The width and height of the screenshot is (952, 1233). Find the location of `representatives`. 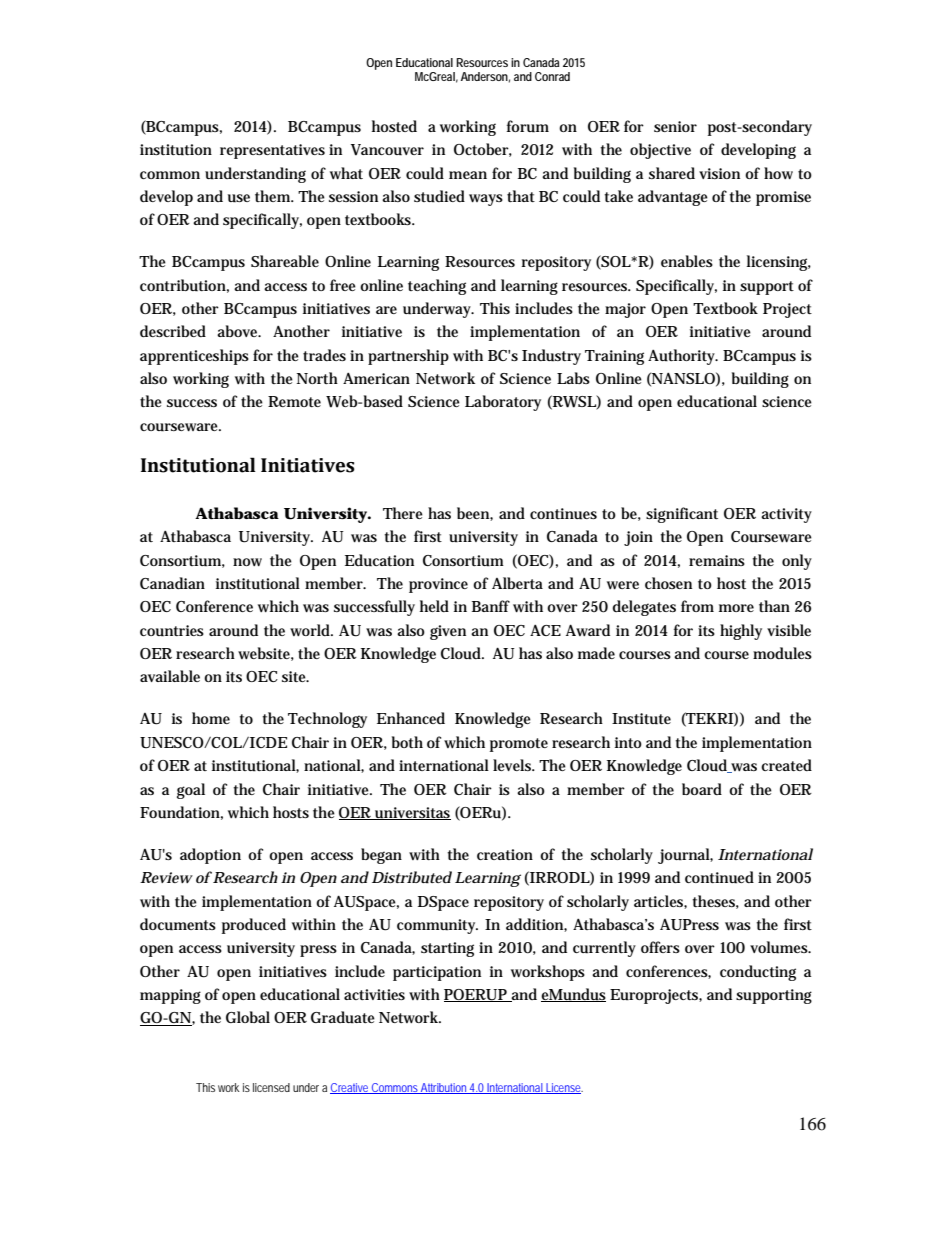

representatives is located at coordinates (272, 151).
